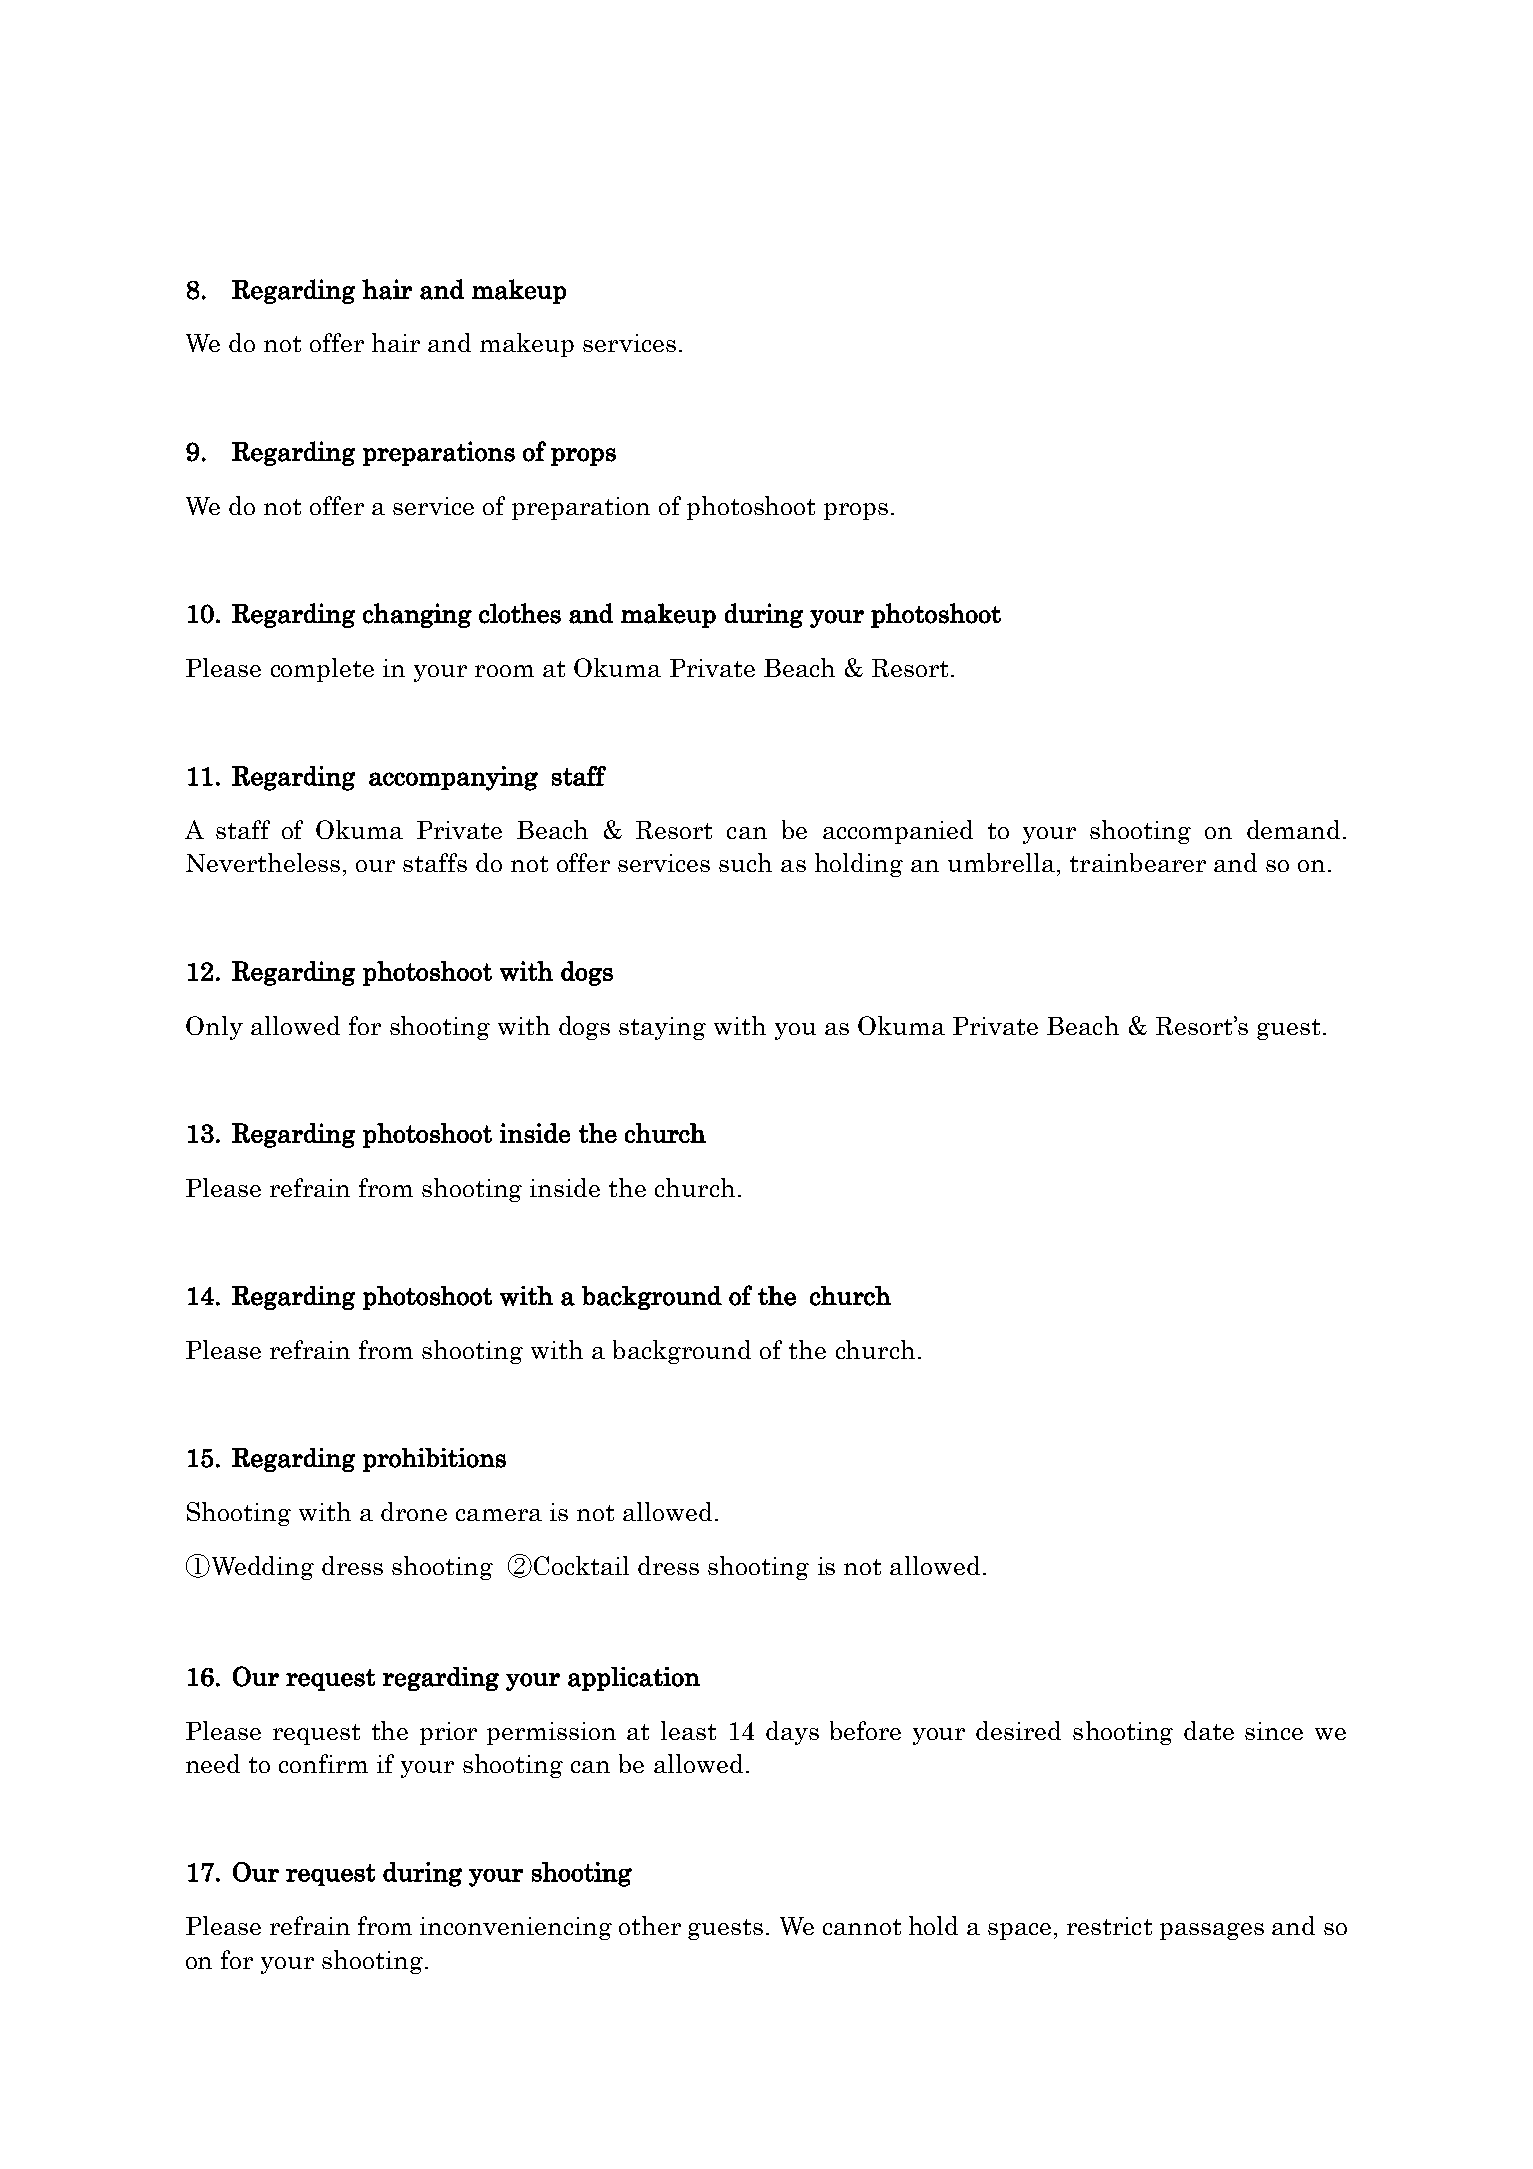 The image size is (1533, 2169). Describe the element at coordinates (1293, 829) in the screenshot. I see `demand` at that location.
